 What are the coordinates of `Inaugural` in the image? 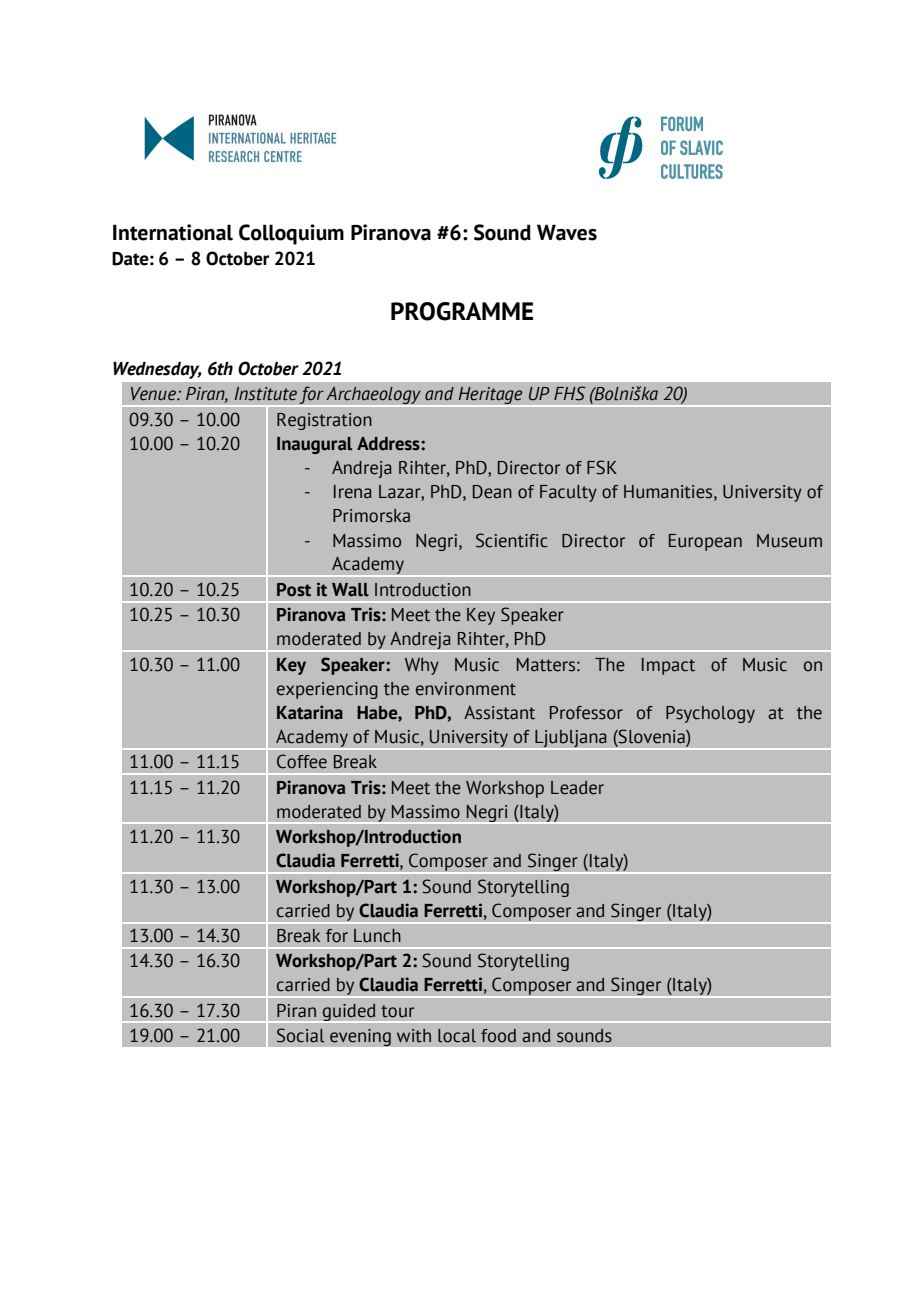 It's located at (314, 445).
